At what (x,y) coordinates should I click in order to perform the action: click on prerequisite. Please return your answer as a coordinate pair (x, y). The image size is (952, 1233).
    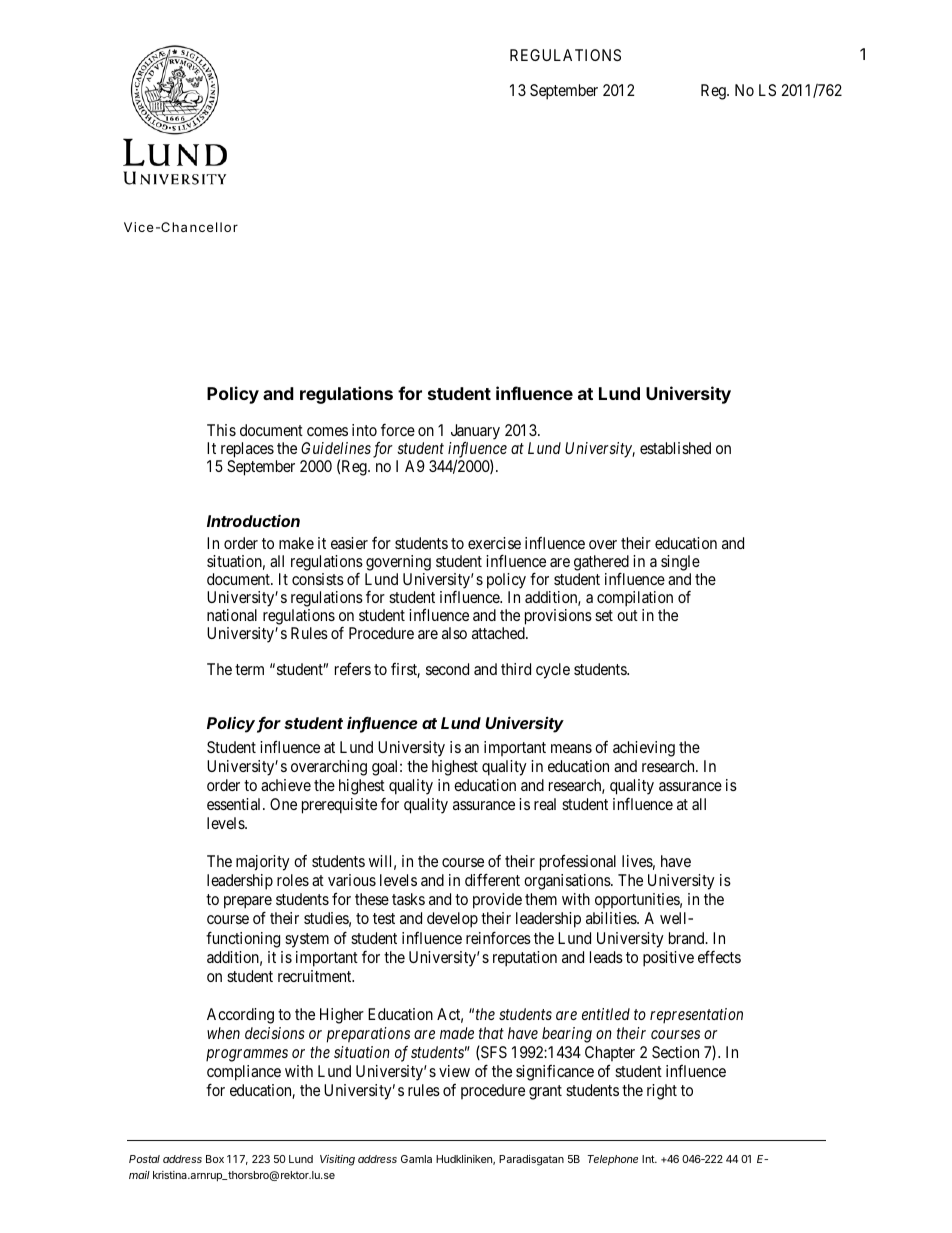
    Looking at the image, I should click on (339, 806).
